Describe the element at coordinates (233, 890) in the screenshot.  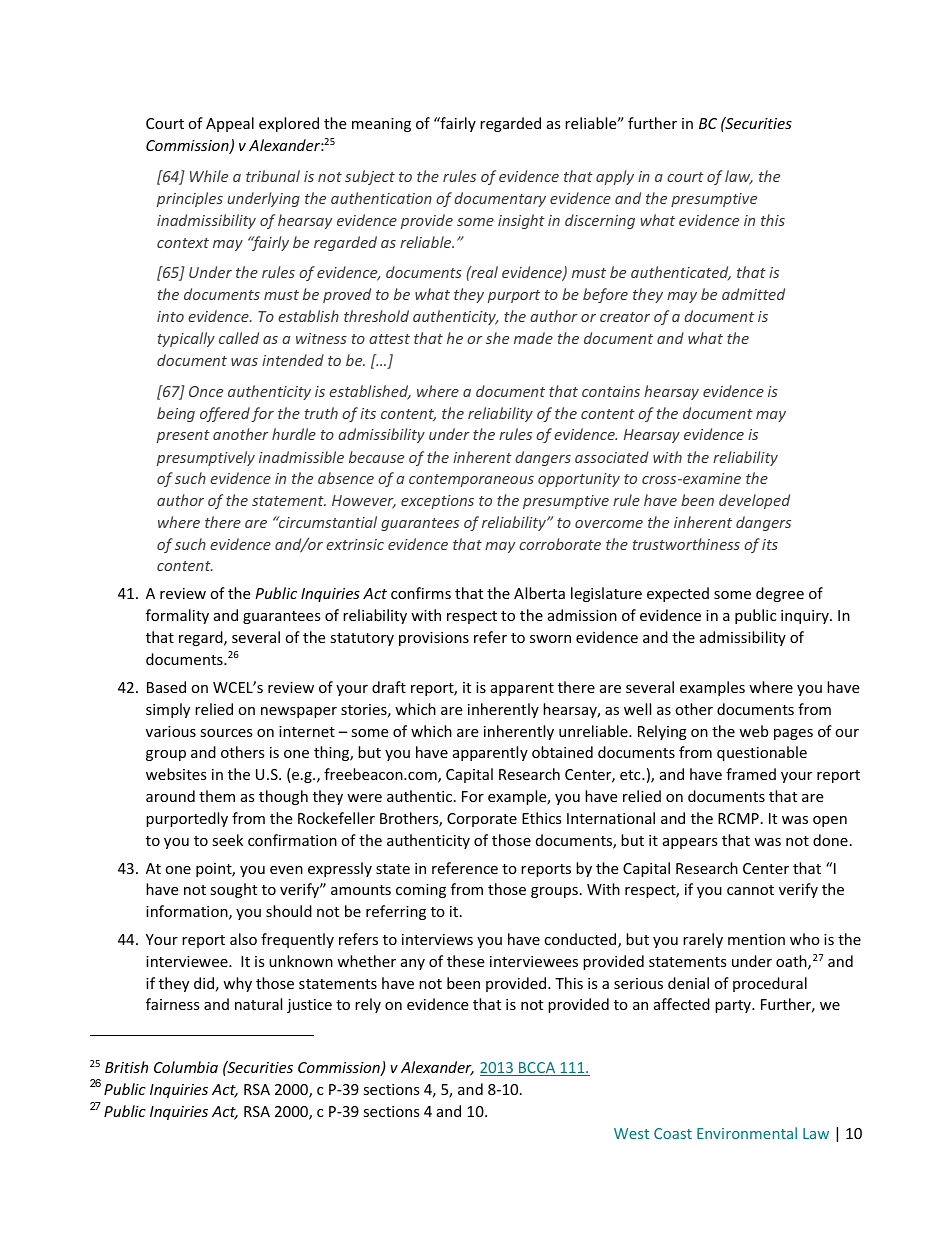
I see `sought` at that location.
